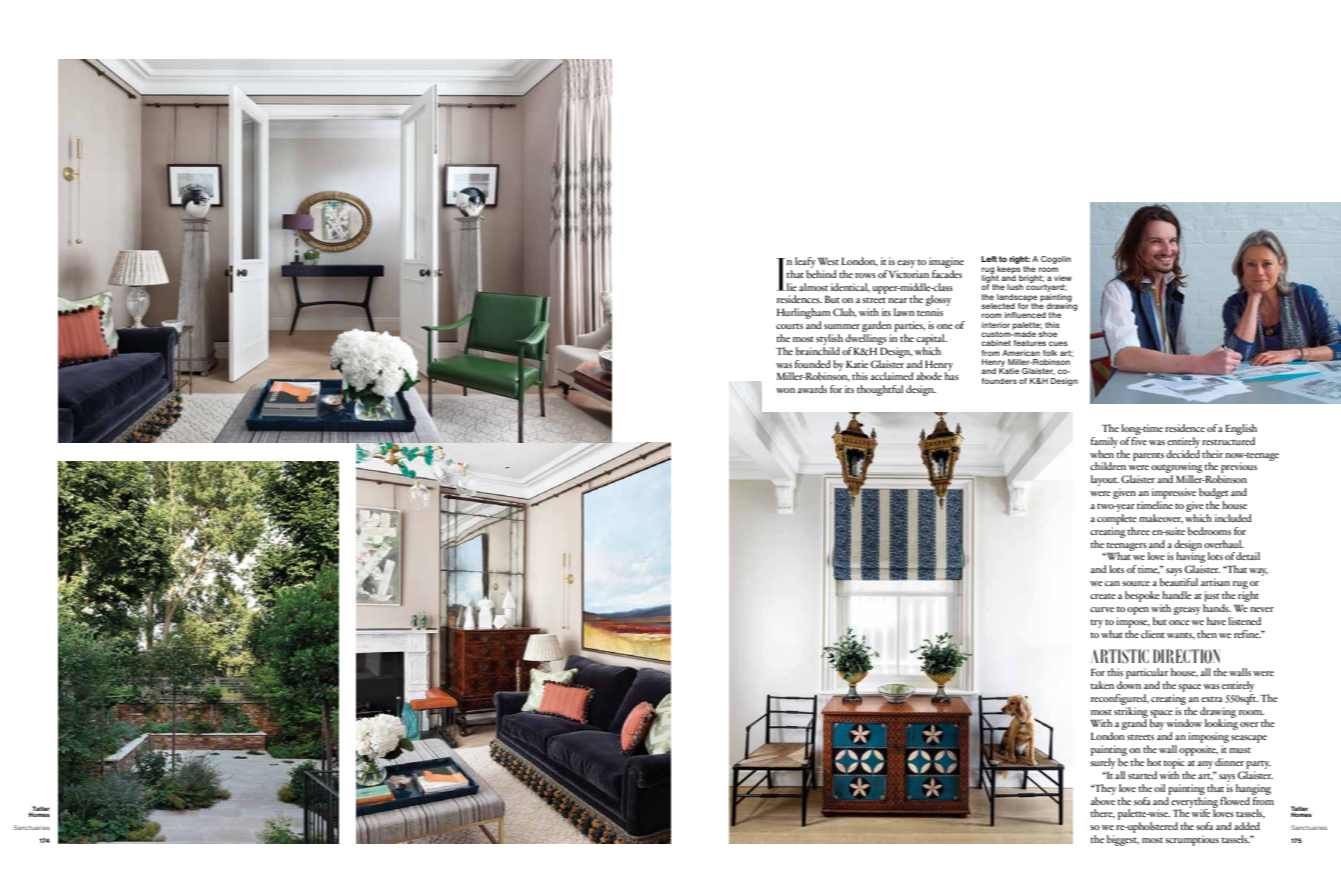 Image resolution: width=1341 pixels, height=896 pixels. Describe the element at coordinates (1096, 624) in the screenshot. I see `try` at that location.
